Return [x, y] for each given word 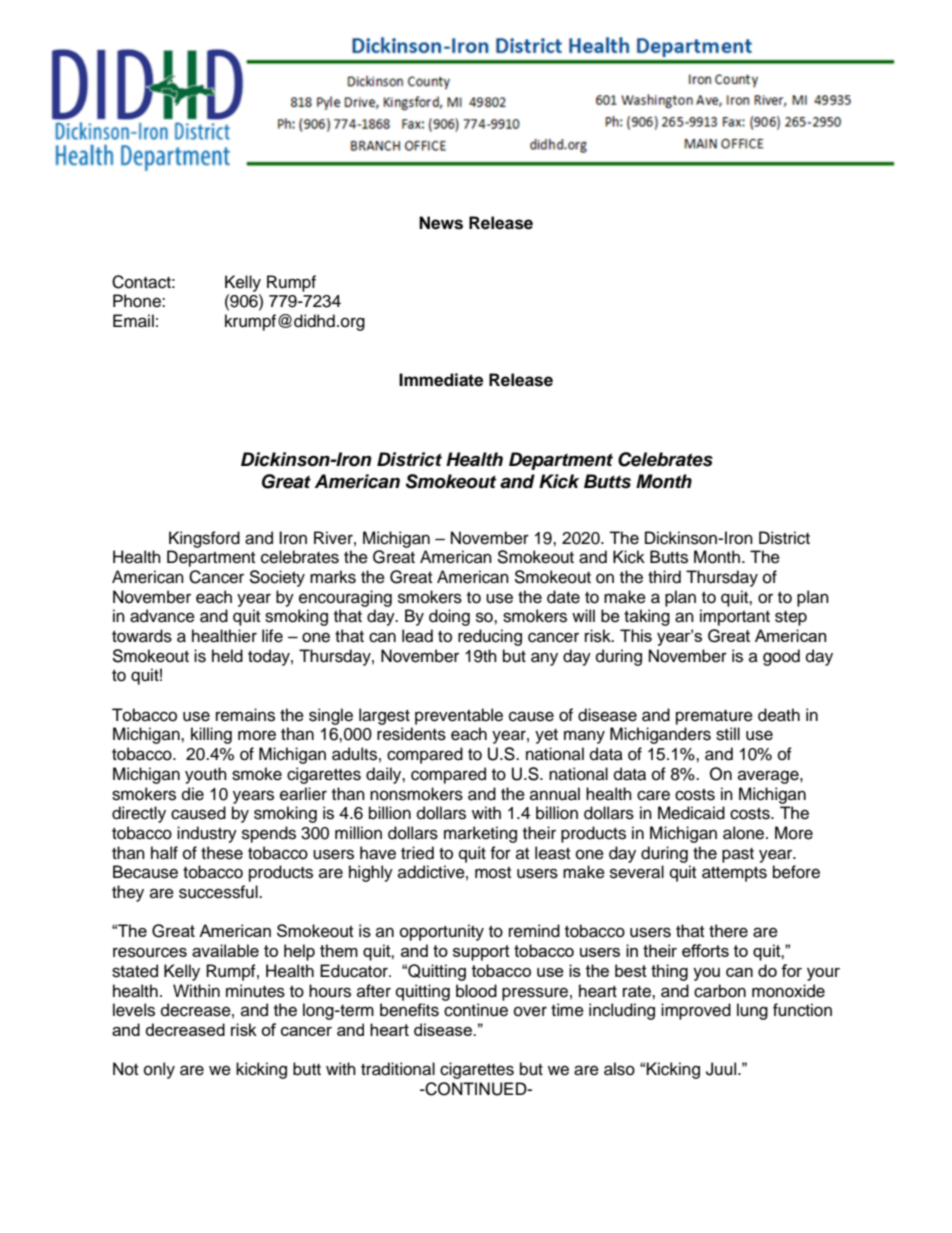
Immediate [441, 380]
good [781, 657]
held [227, 656]
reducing [490, 637]
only [159, 1070]
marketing [480, 834]
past [738, 855]
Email [133, 321]
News [441, 223]
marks [333, 577]
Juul [721, 1069]
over [530, 1011]
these [222, 853]
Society [277, 578]
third [664, 577]
